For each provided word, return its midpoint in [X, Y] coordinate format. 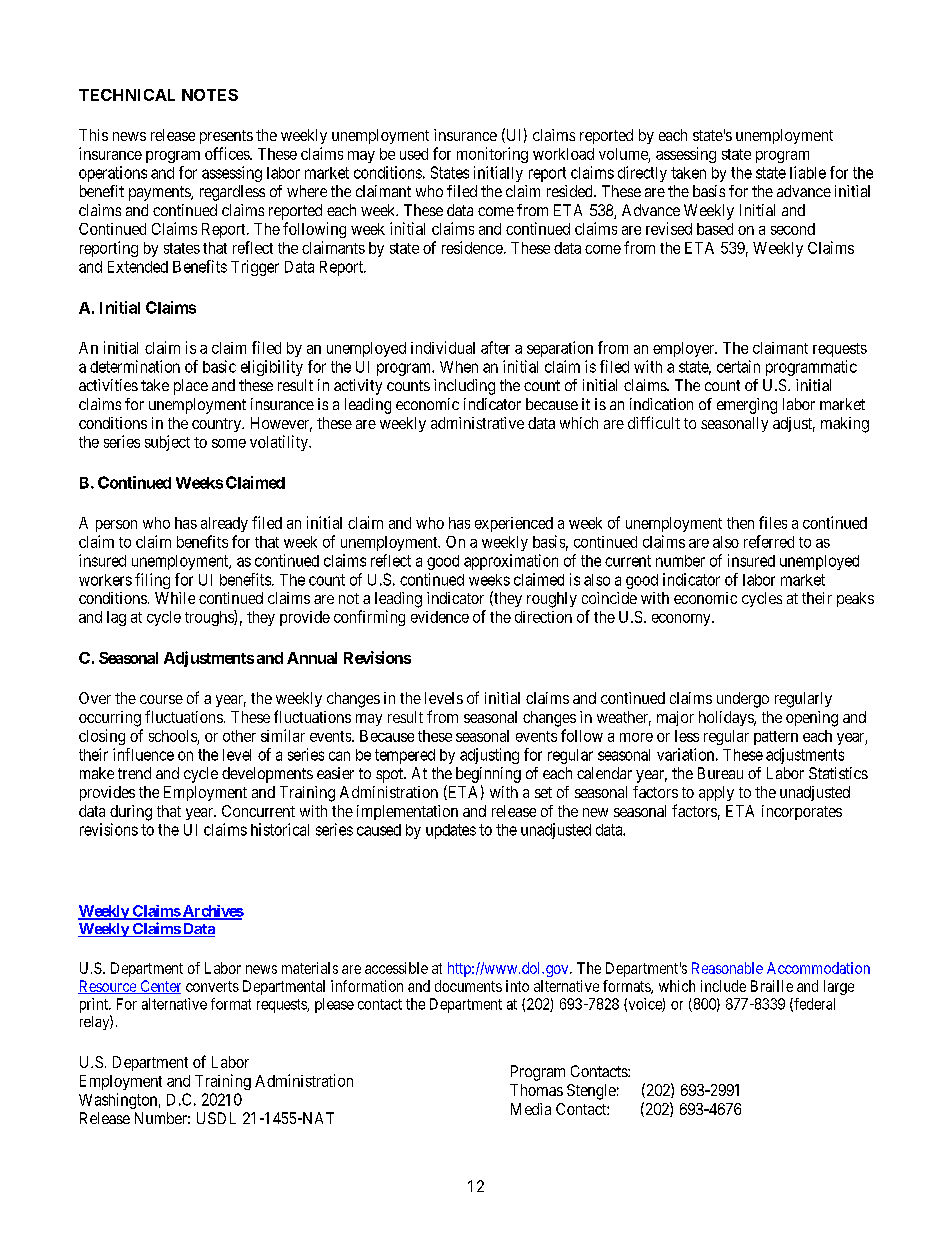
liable [808, 172]
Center [159, 987]
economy [682, 620]
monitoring [492, 155]
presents [226, 137]
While [175, 598]
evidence [440, 617]
